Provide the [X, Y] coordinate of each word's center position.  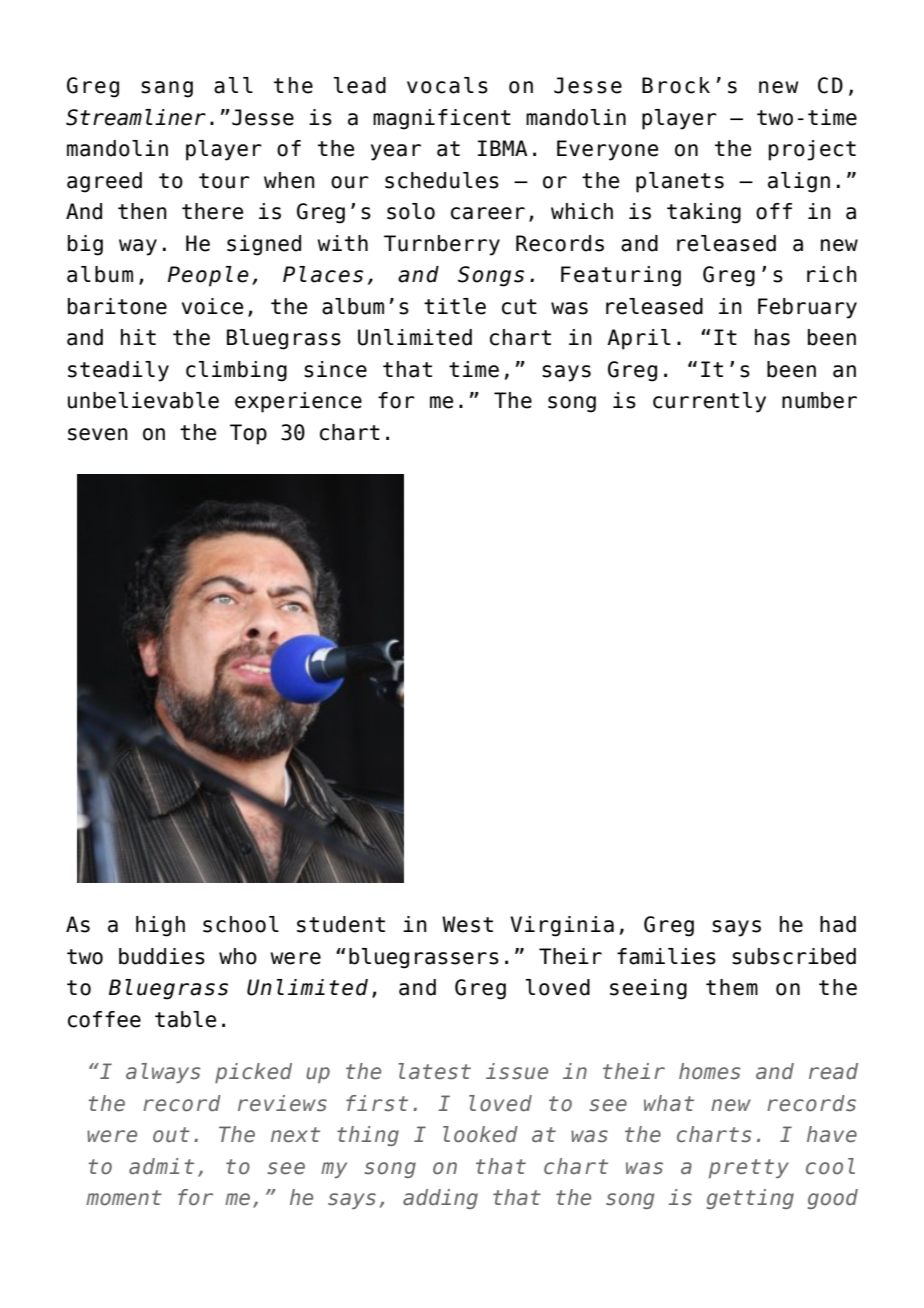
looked [480, 1134]
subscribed [794, 956]
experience [298, 402]
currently [709, 402]
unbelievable [143, 400]
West [467, 924]
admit [161, 1166]
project [812, 150]
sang [167, 89]
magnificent [442, 119]
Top [248, 434]
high [160, 926]
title [455, 306]
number [819, 400]
